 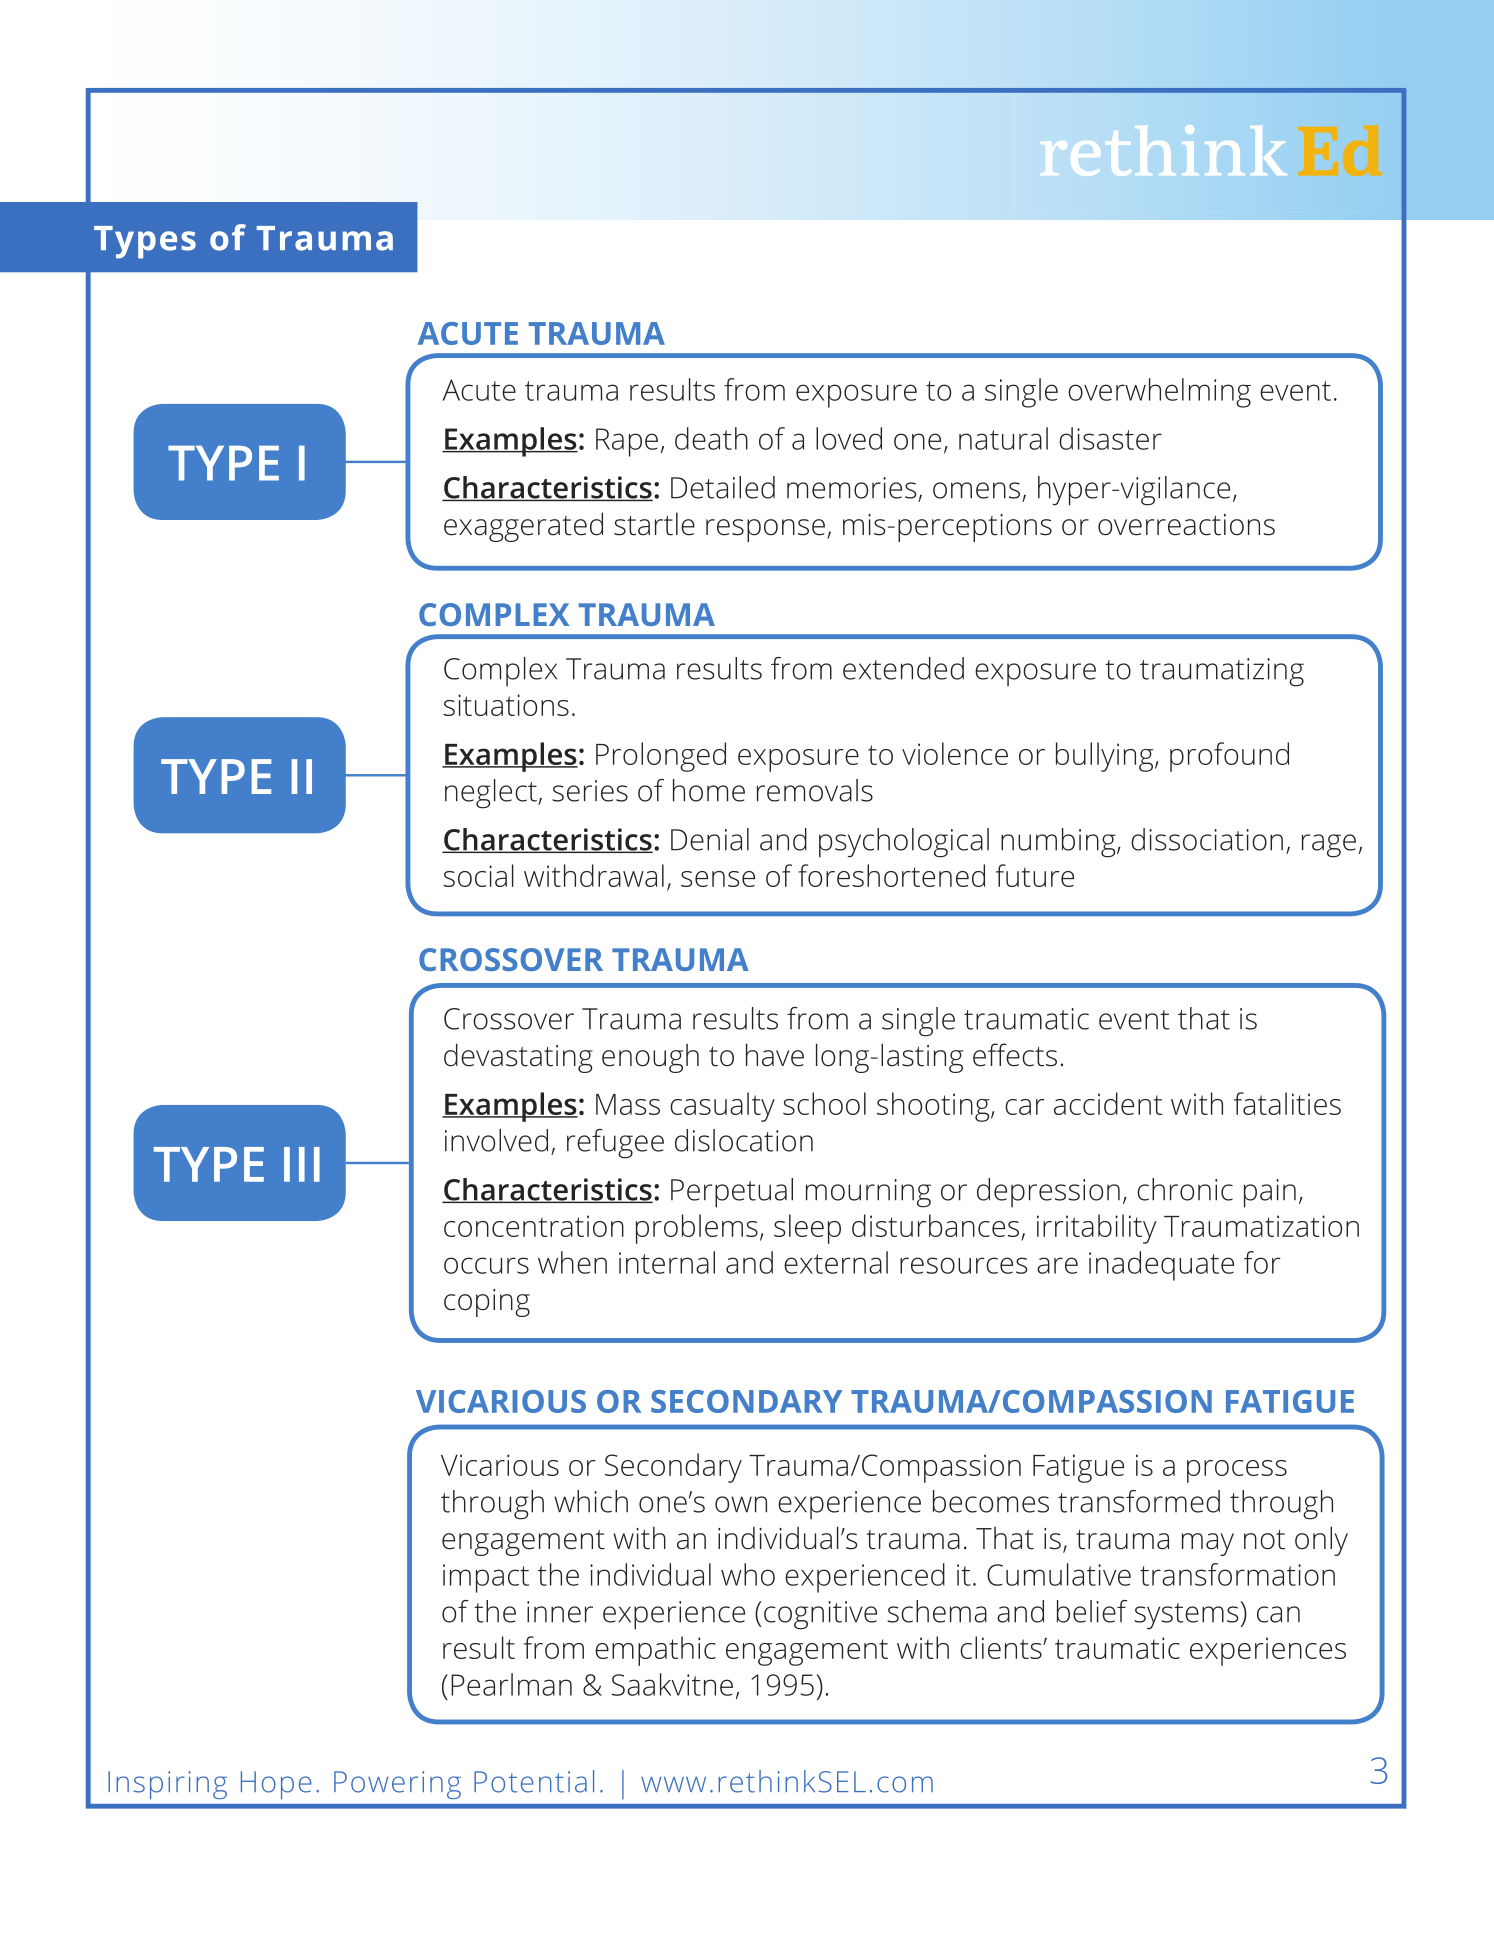 I want to click on Hope, so click(x=276, y=1785).
